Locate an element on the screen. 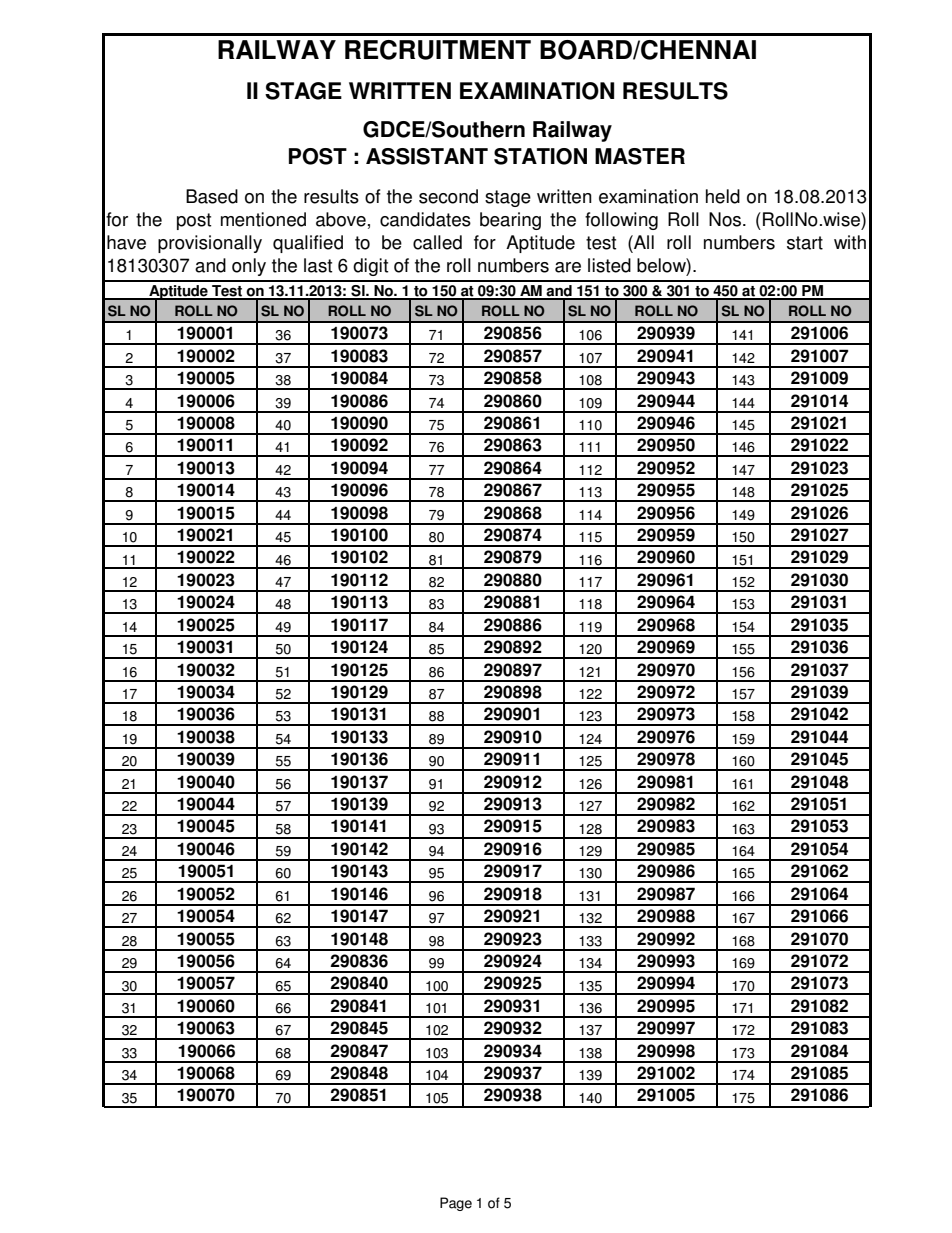 The width and height of the screenshot is (952, 1233). last is located at coordinates (318, 265).
